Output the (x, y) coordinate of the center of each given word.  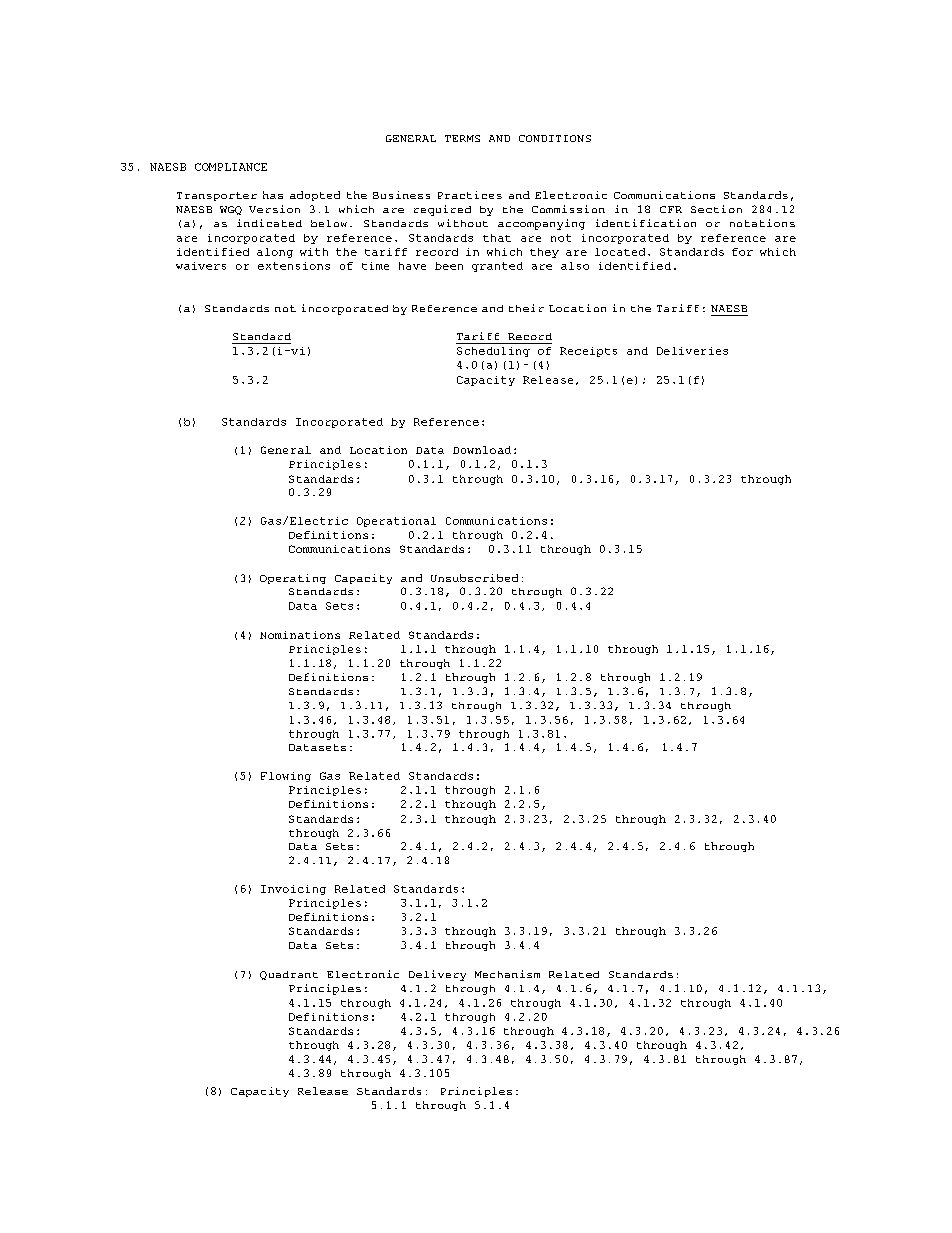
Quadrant (289, 975)
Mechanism (507, 974)
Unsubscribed (474, 578)
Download (482, 450)
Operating (293, 579)
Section (716, 209)
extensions (294, 266)
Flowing (286, 777)
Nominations (300, 635)
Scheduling (493, 352)
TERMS (462, 138)
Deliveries (692, 351)
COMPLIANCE (231, 167)
